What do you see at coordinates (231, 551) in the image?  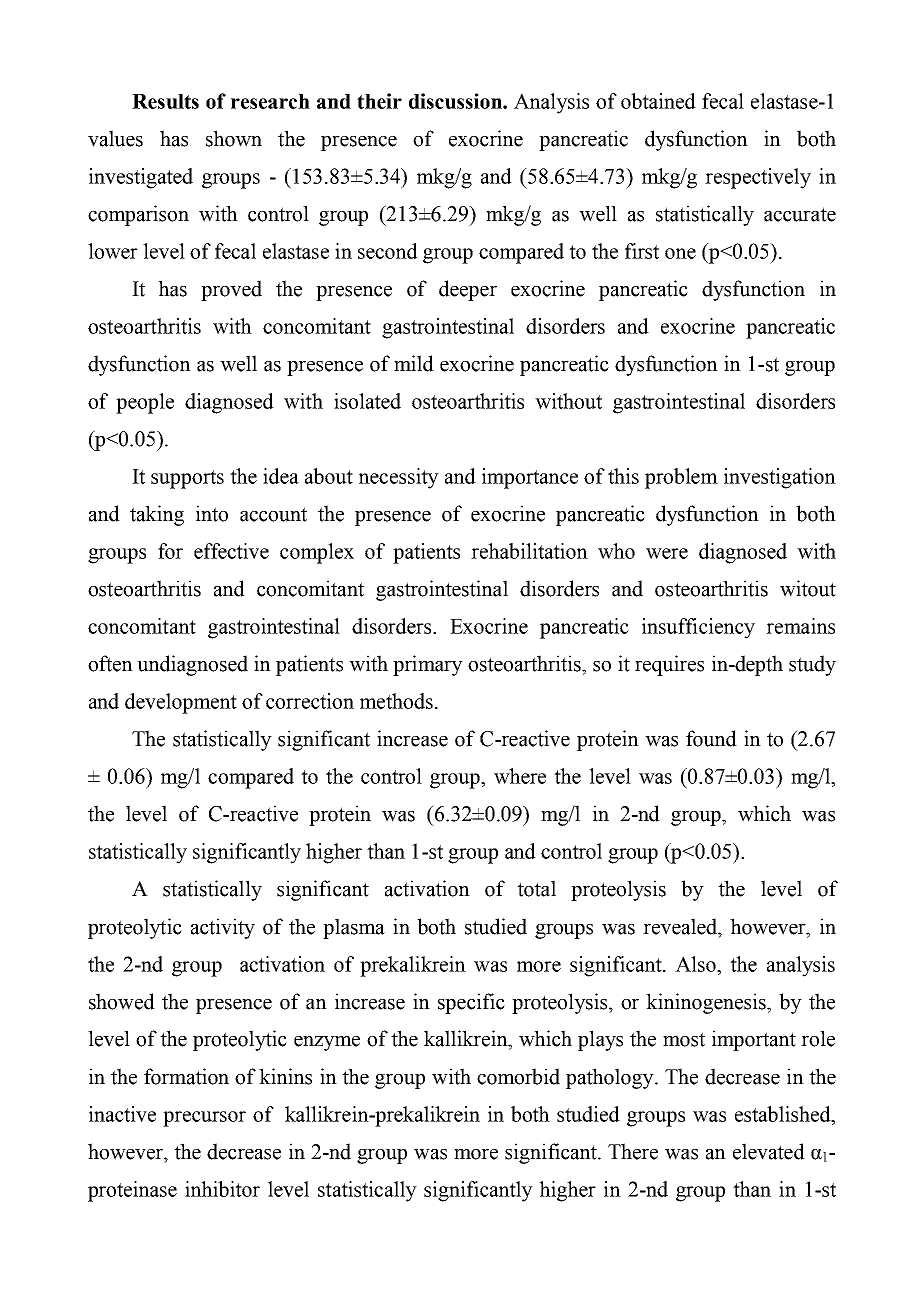 I see `effective` at bounding box center [231, 551].
